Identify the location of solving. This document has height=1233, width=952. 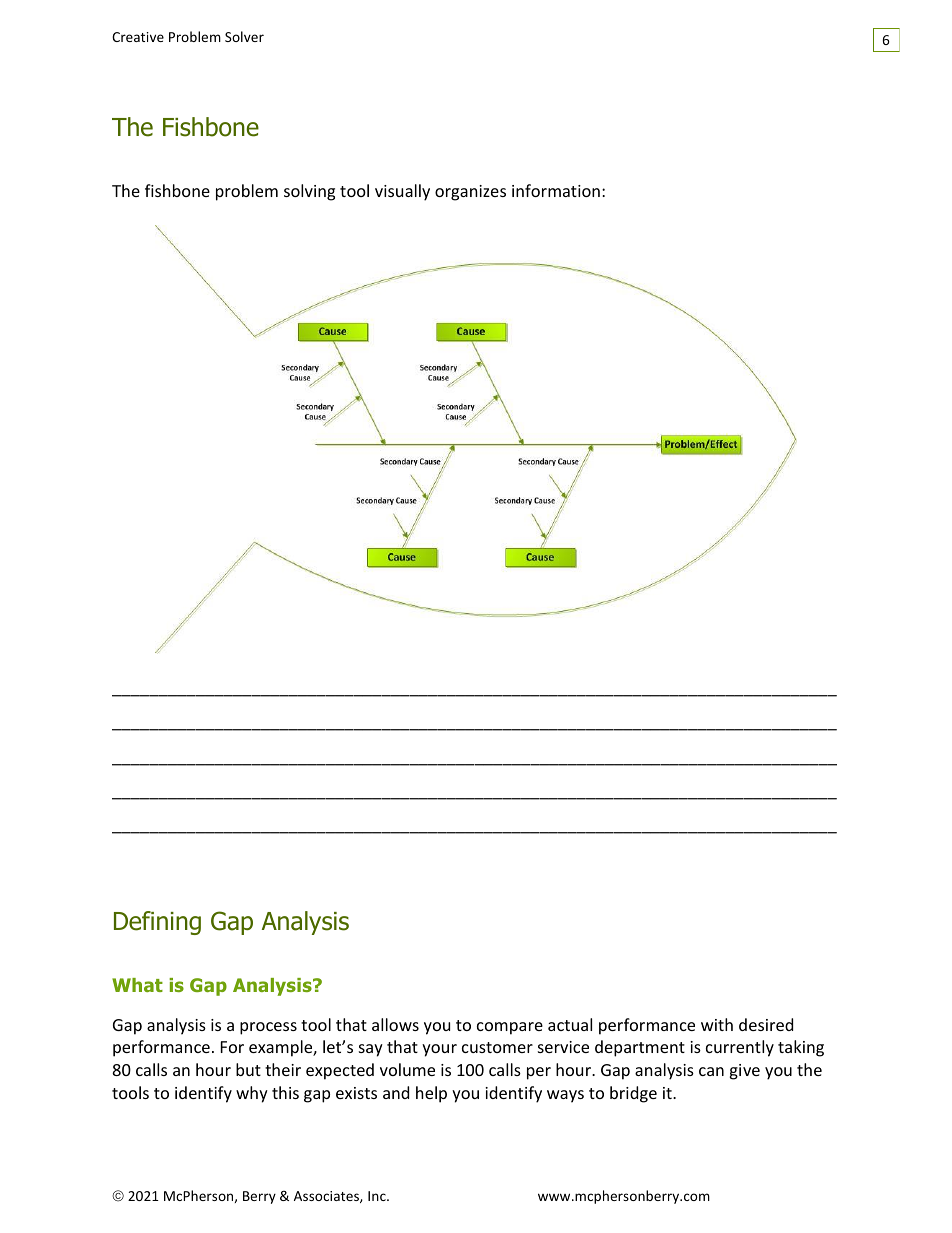
(309, 192).
